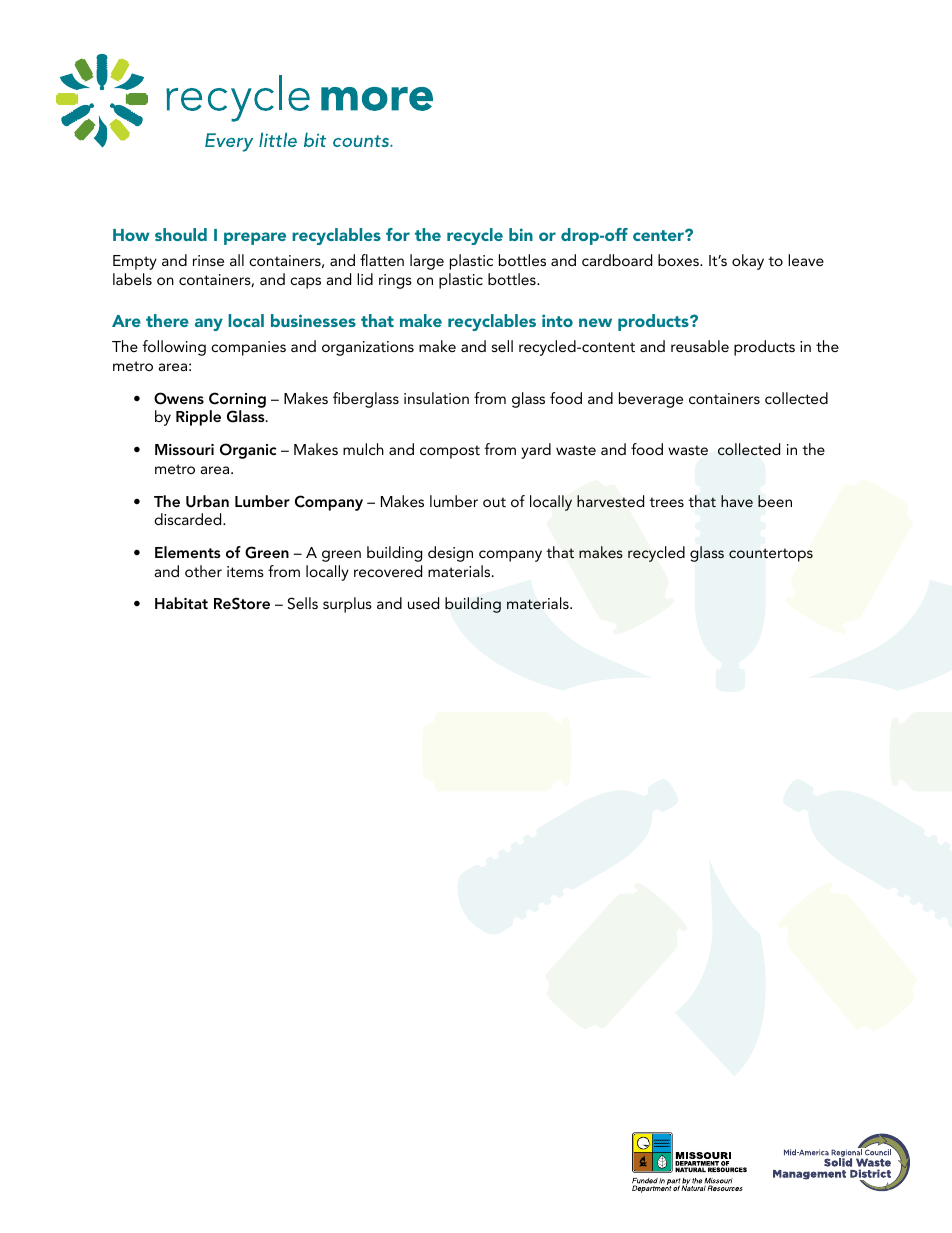 This screenshot has width=952, height=1233. What do you see at coordinates (737, 501) in the screenshot?
I see `have` at bounding box center [737, 501].
